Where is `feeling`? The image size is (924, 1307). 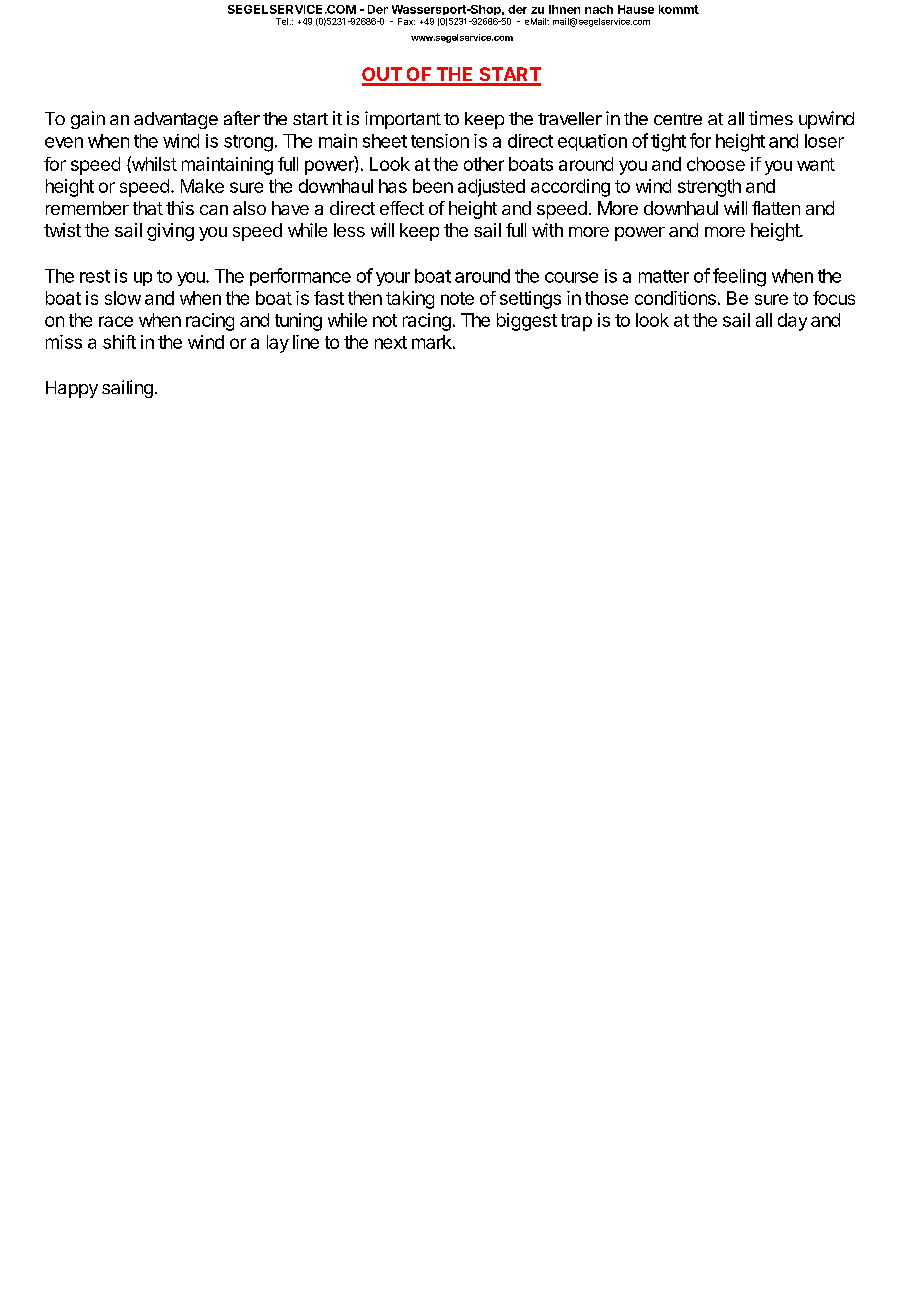
feeling is located at coordinates (739, 277).
